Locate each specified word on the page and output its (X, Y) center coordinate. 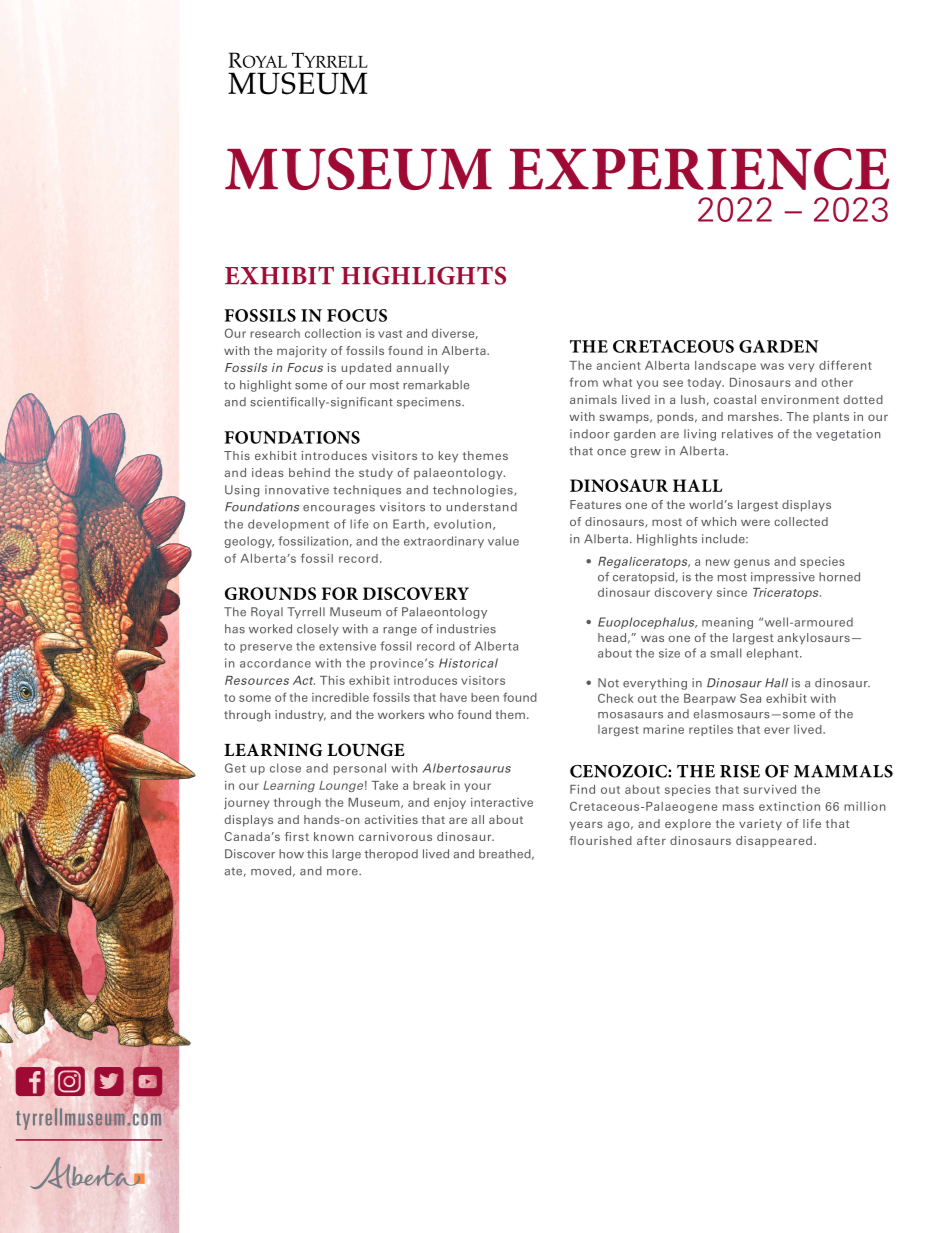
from (584, 382)
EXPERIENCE (699, 169)
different (845, 365)
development (288, 525)
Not (608, 683)
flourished (600, 840)
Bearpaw (710, 699)
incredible (340, 697)
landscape (725, 366)
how (291, 854)
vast (390, 334)
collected (801, 521)
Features (595, 504)
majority (302, 352)
